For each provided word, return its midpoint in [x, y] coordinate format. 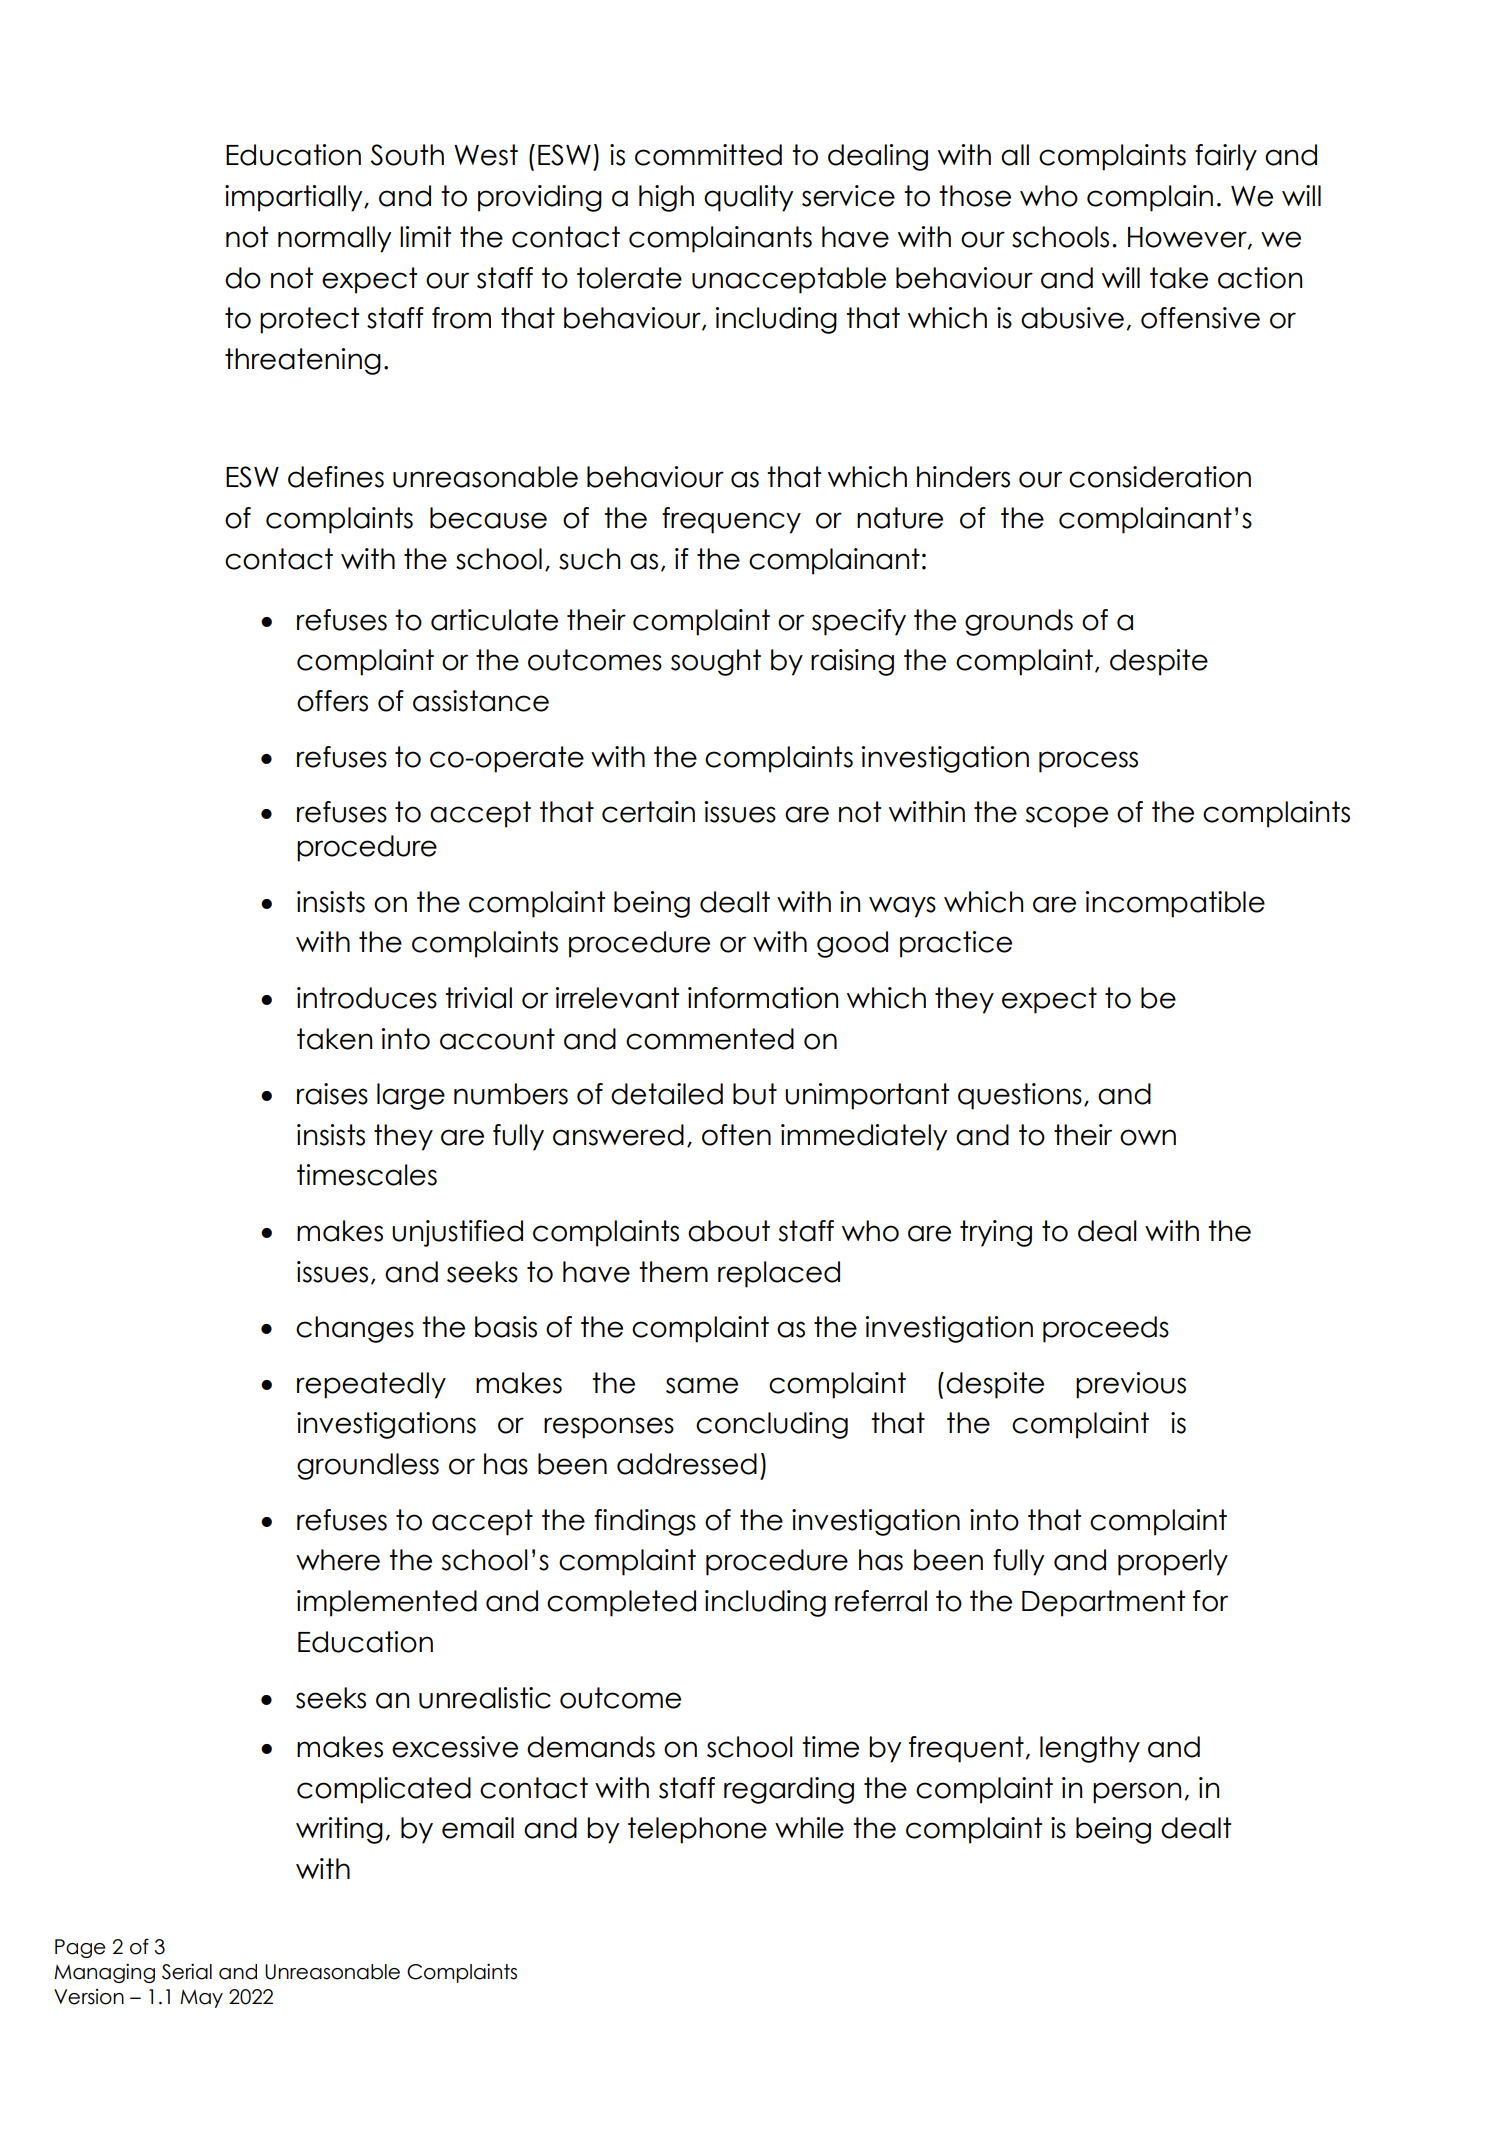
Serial [187, 1972]
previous [1131, 1385]
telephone [697, 1830]
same [702, 1385]
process [1088, 762]
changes [355, 1329]
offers [332, 701]
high [666, 198]
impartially [295, 198]
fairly [1226, 157]
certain [648, 812]
